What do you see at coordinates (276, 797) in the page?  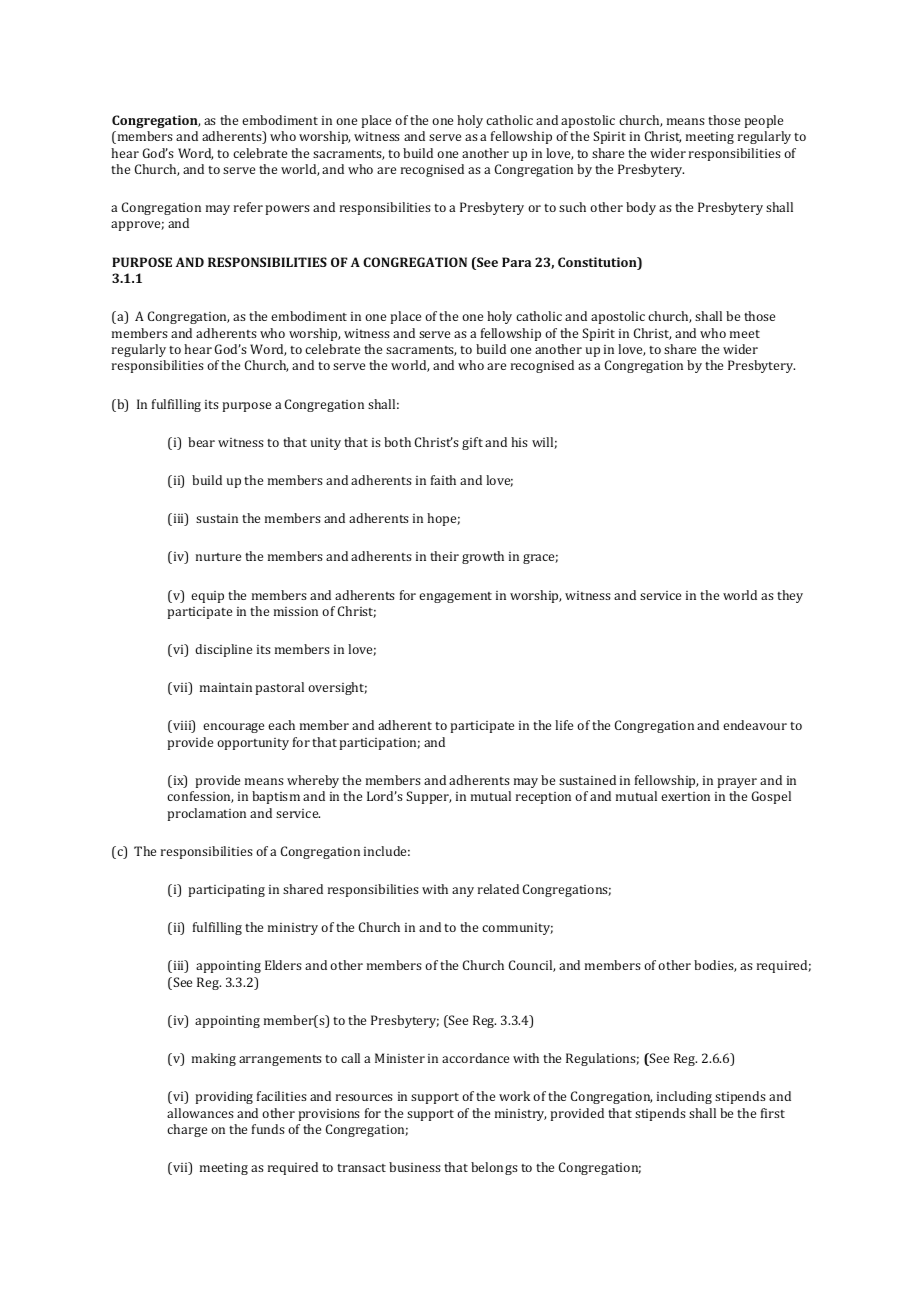 I see `baptism` at bounding box center [276, 797].
